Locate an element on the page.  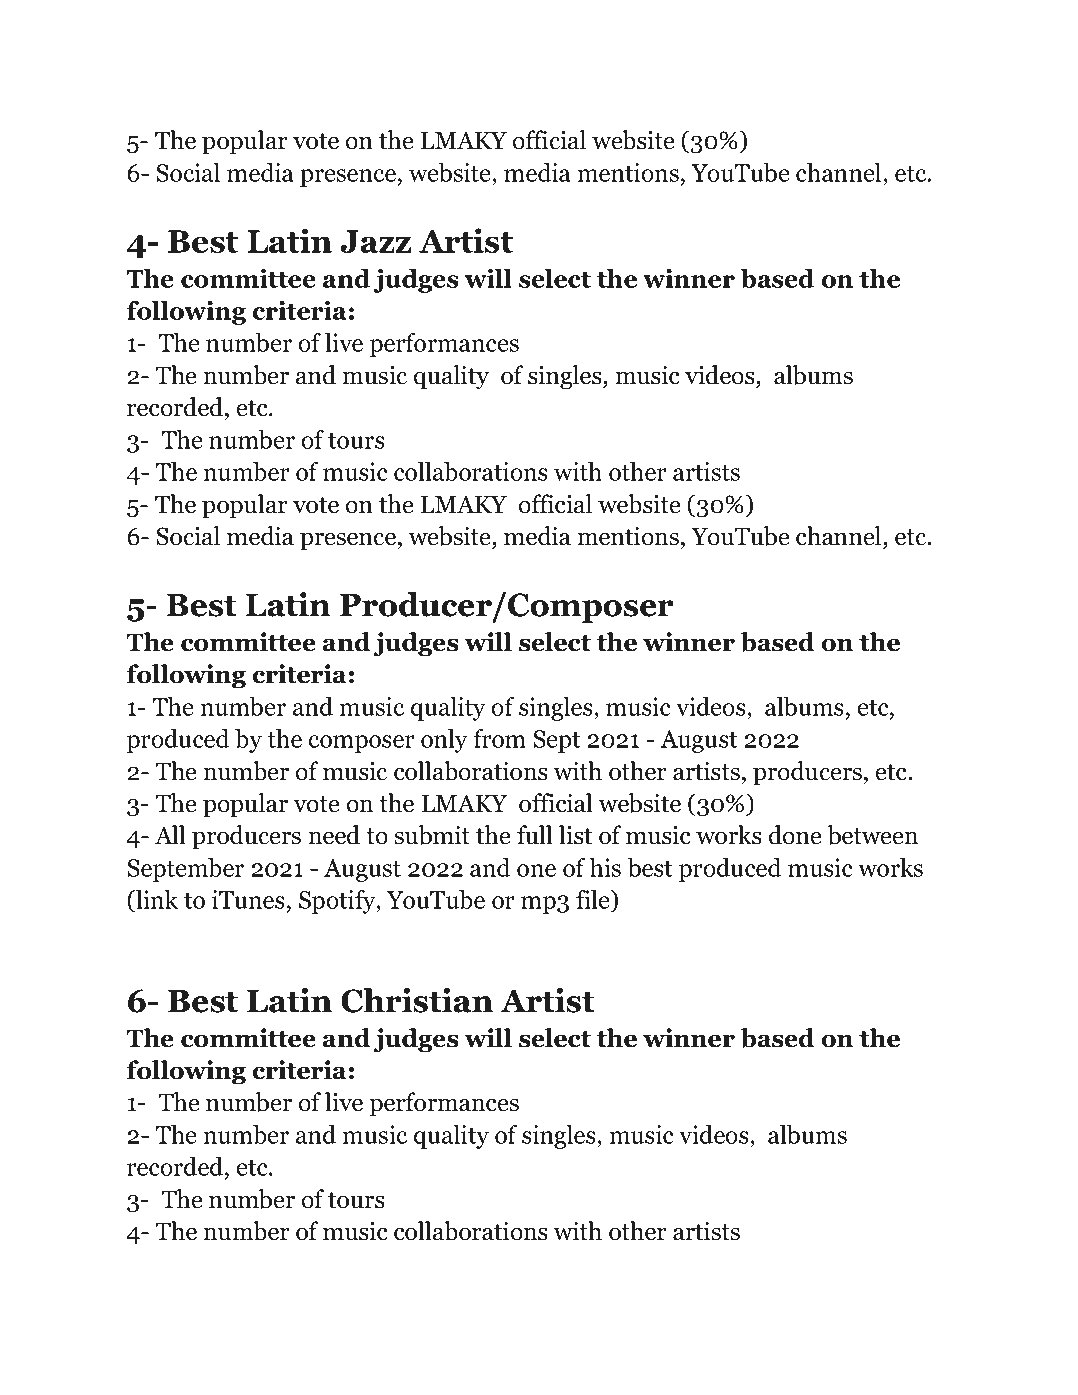
need is located at coordinates (334, 835).
